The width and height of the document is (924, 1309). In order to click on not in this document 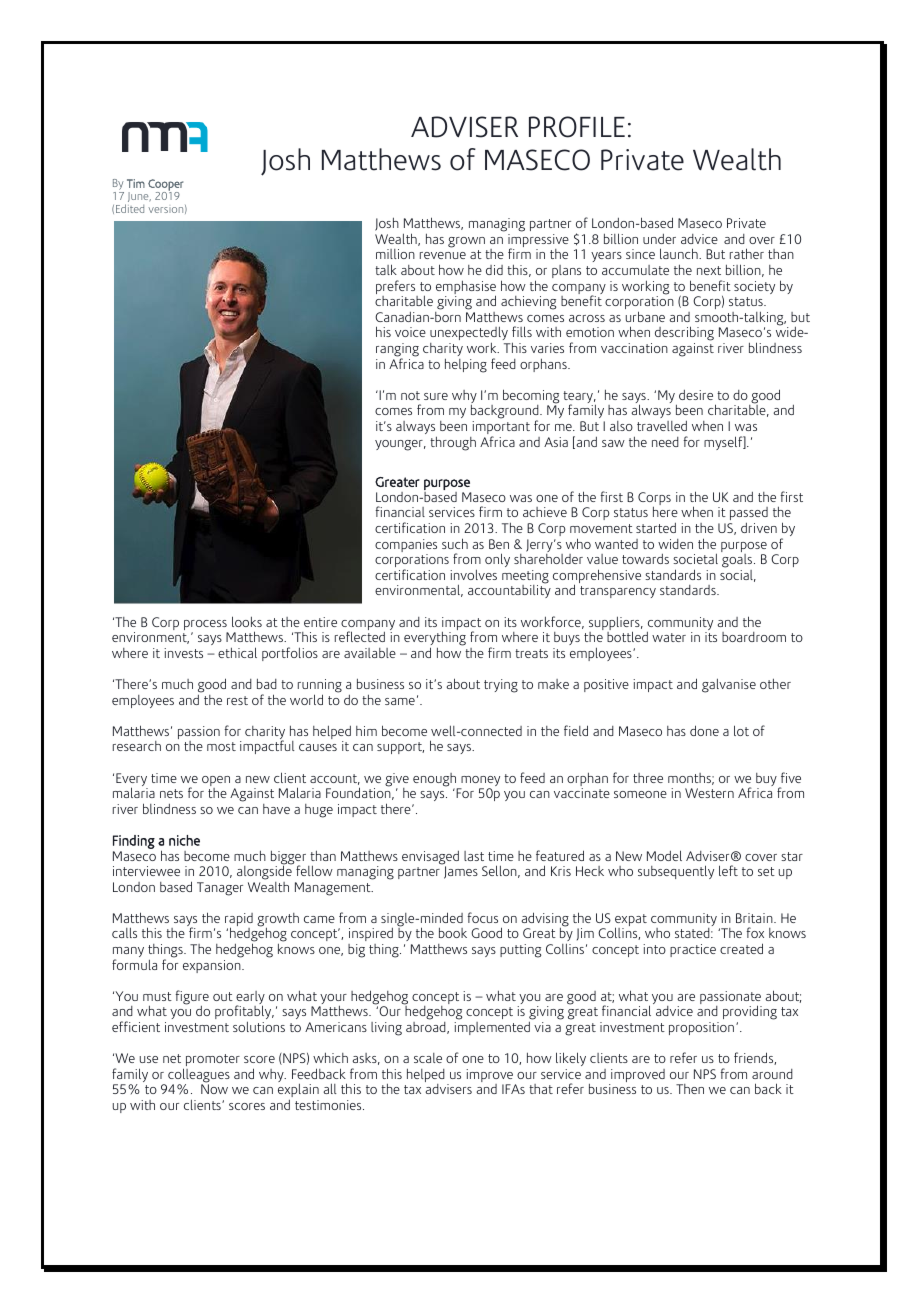, I will do `click(410, 395)`.
